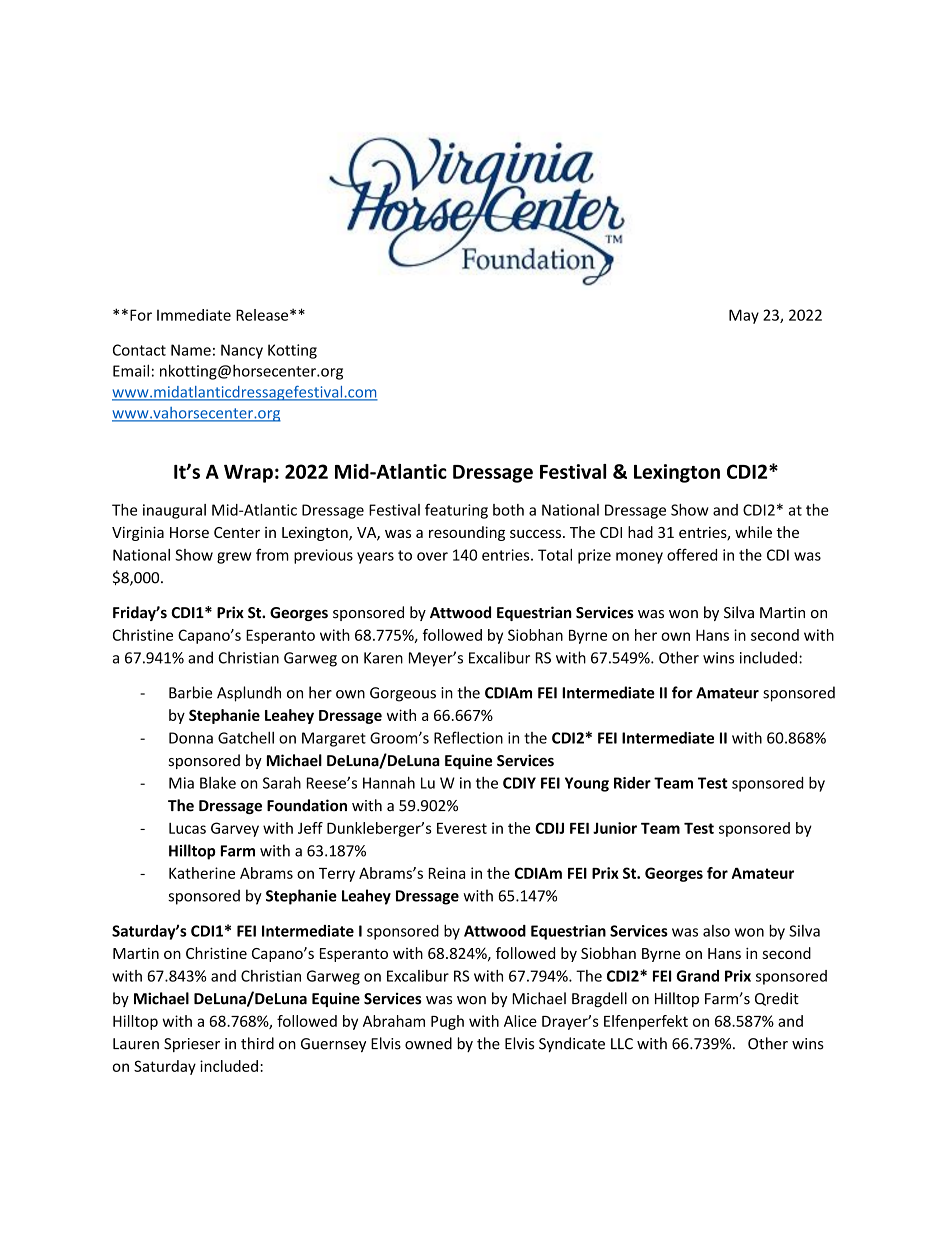  I want to click on Junior, so click(615, 828).
